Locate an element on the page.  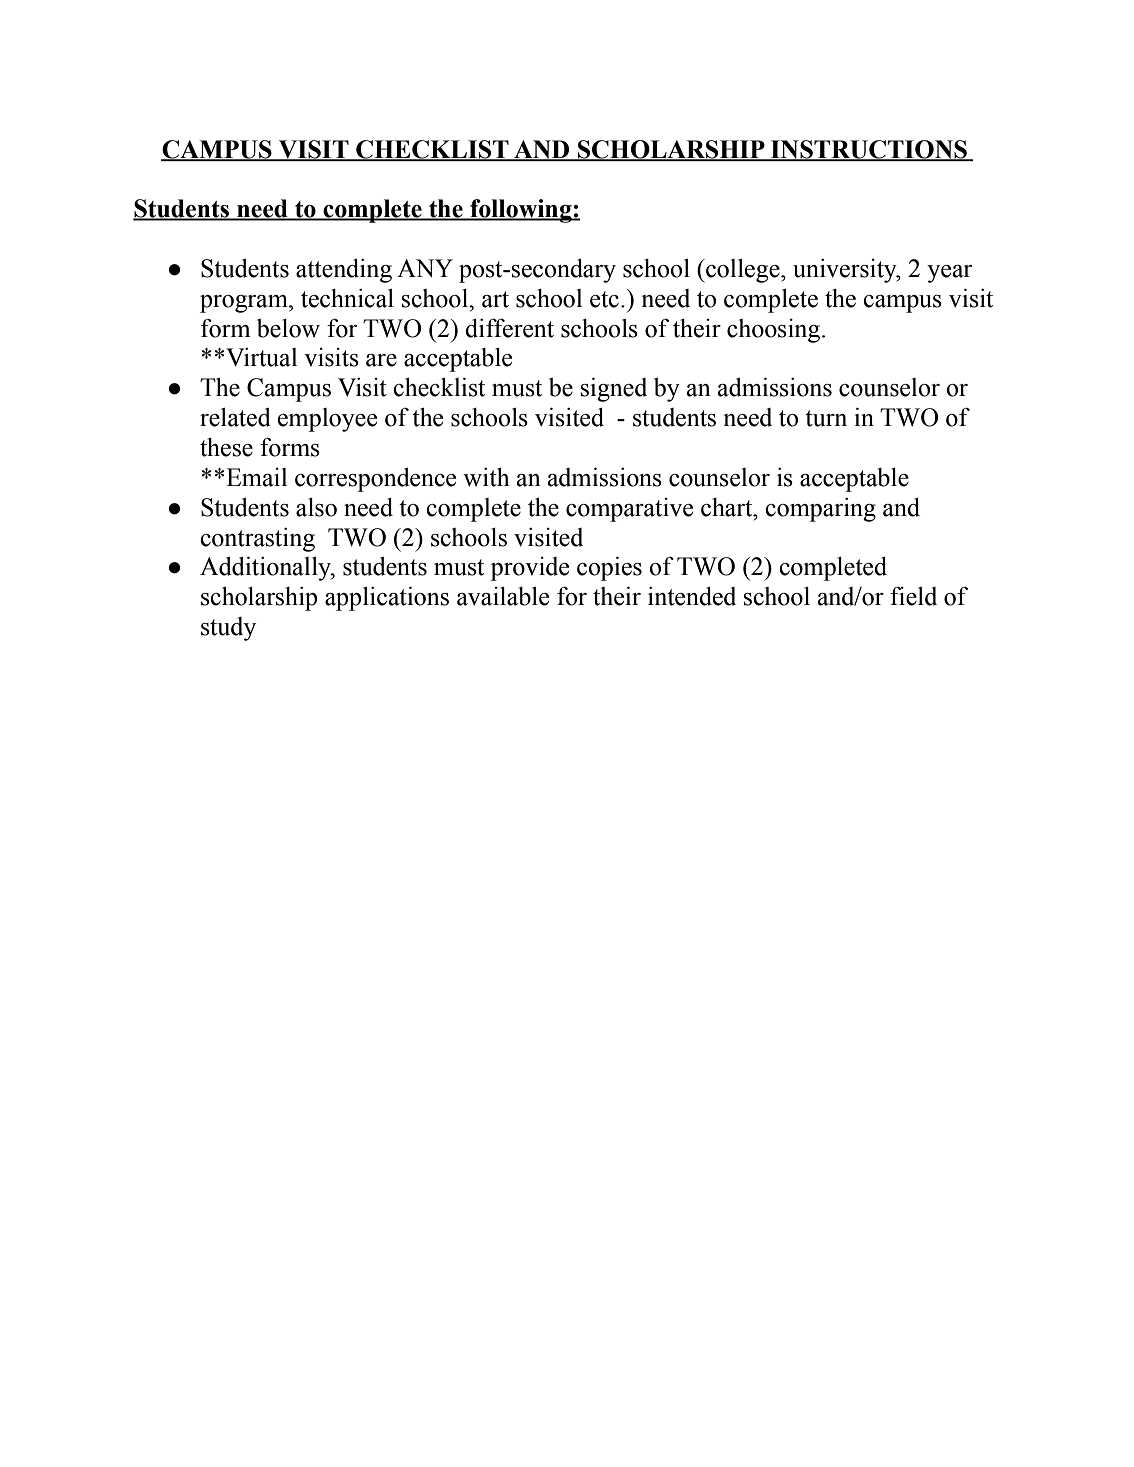
year is located at coordinates (949, 274).
